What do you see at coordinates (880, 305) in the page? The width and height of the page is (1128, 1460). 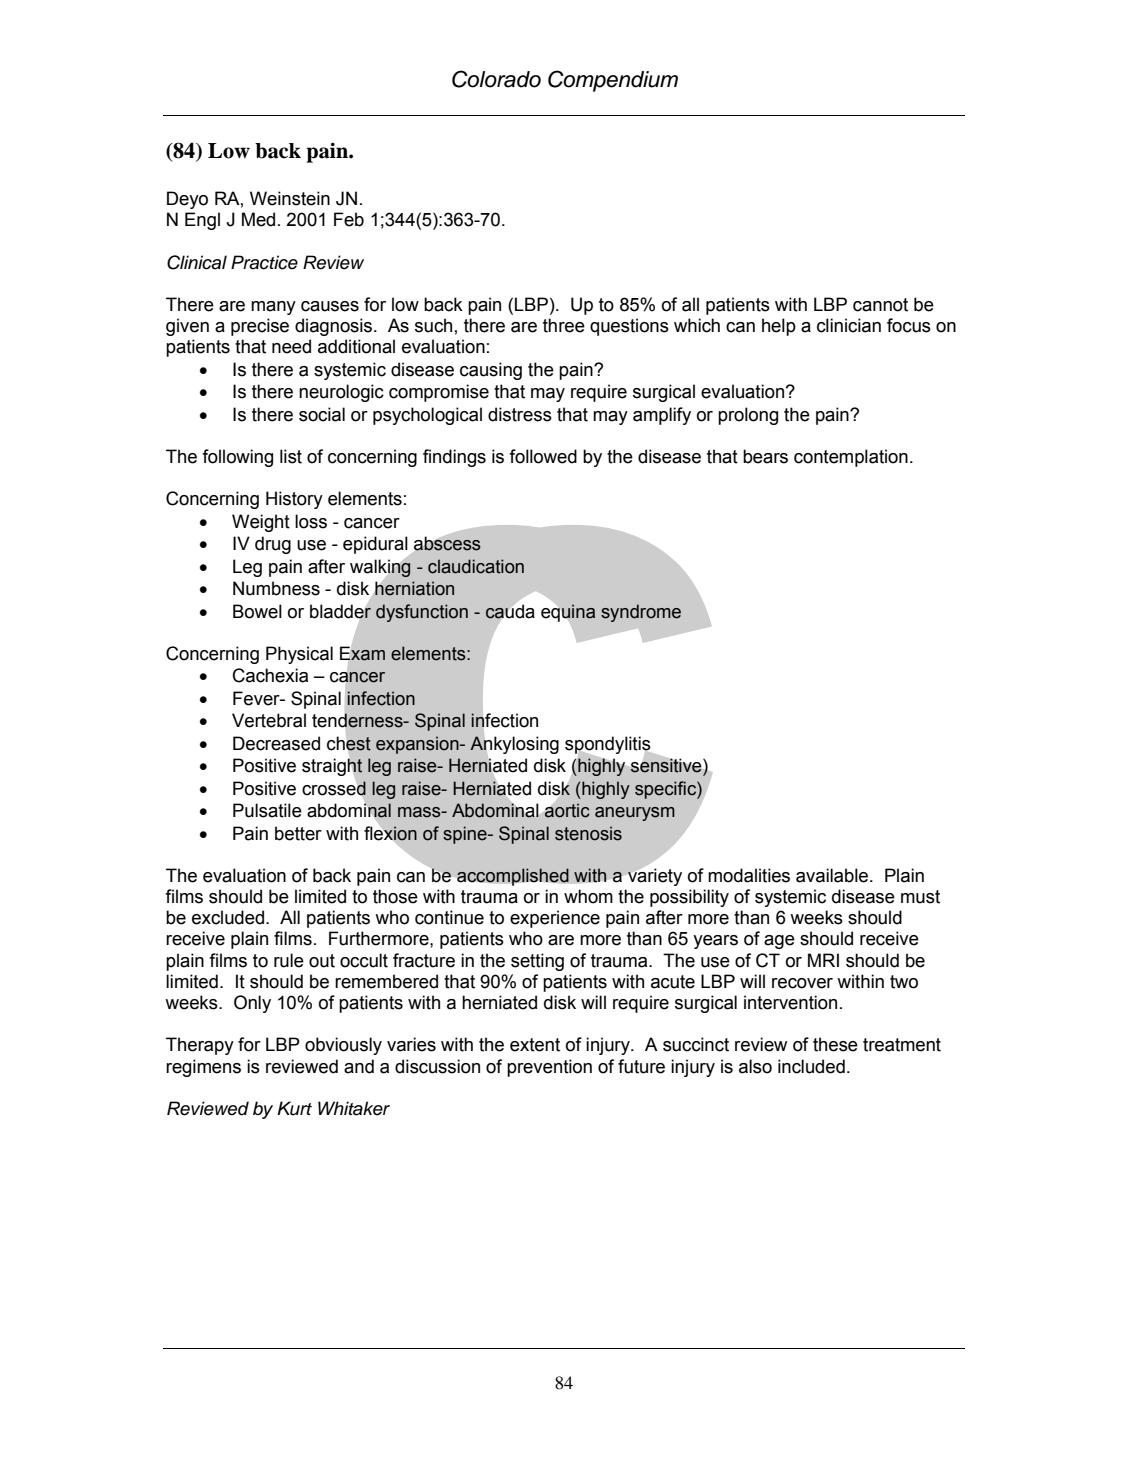 I see `cannot` at bounding box center [880, 305].
